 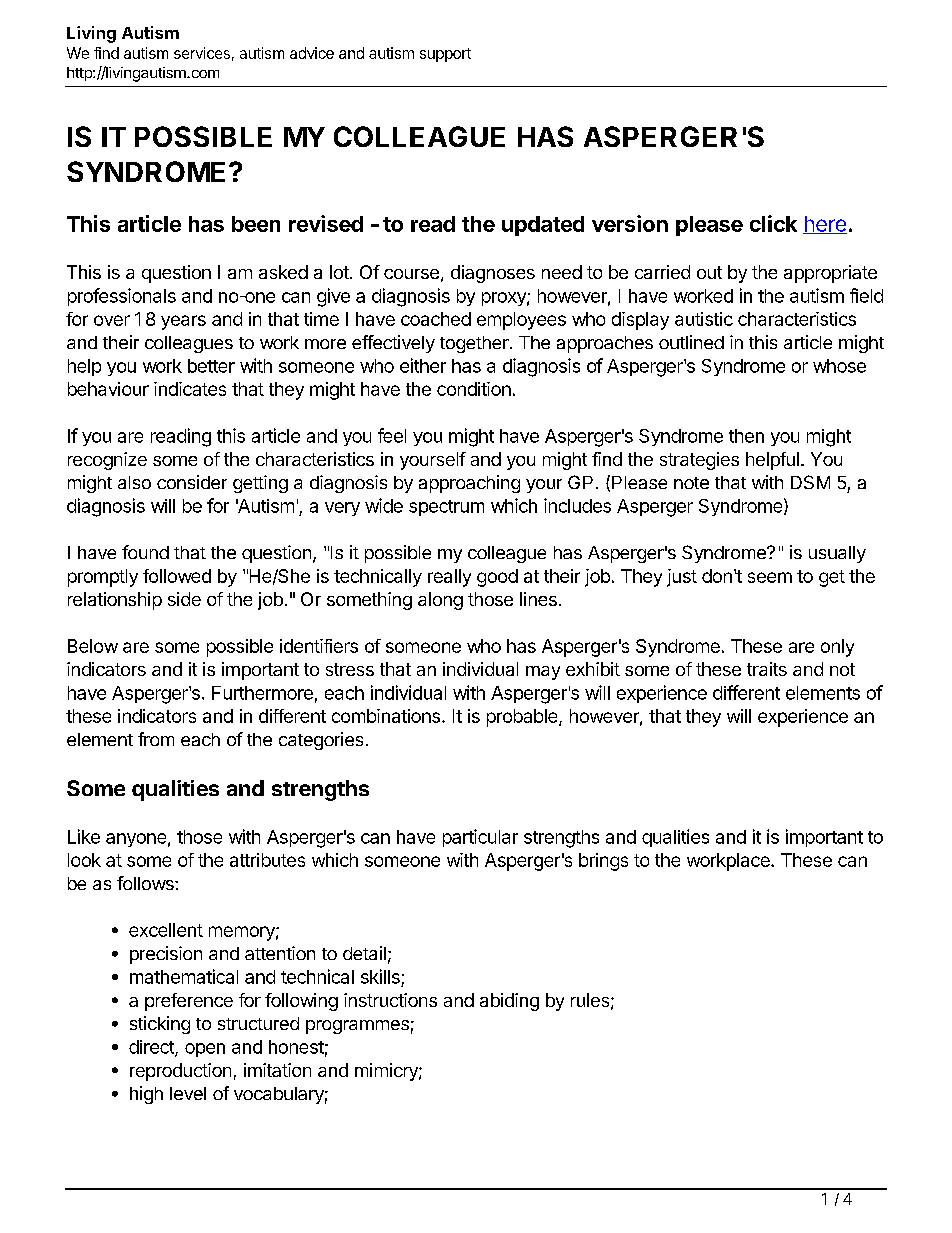 What do you see at coordinates (497, 578) in the screenshot?
I see `good` at bounding box center [497, 578].
